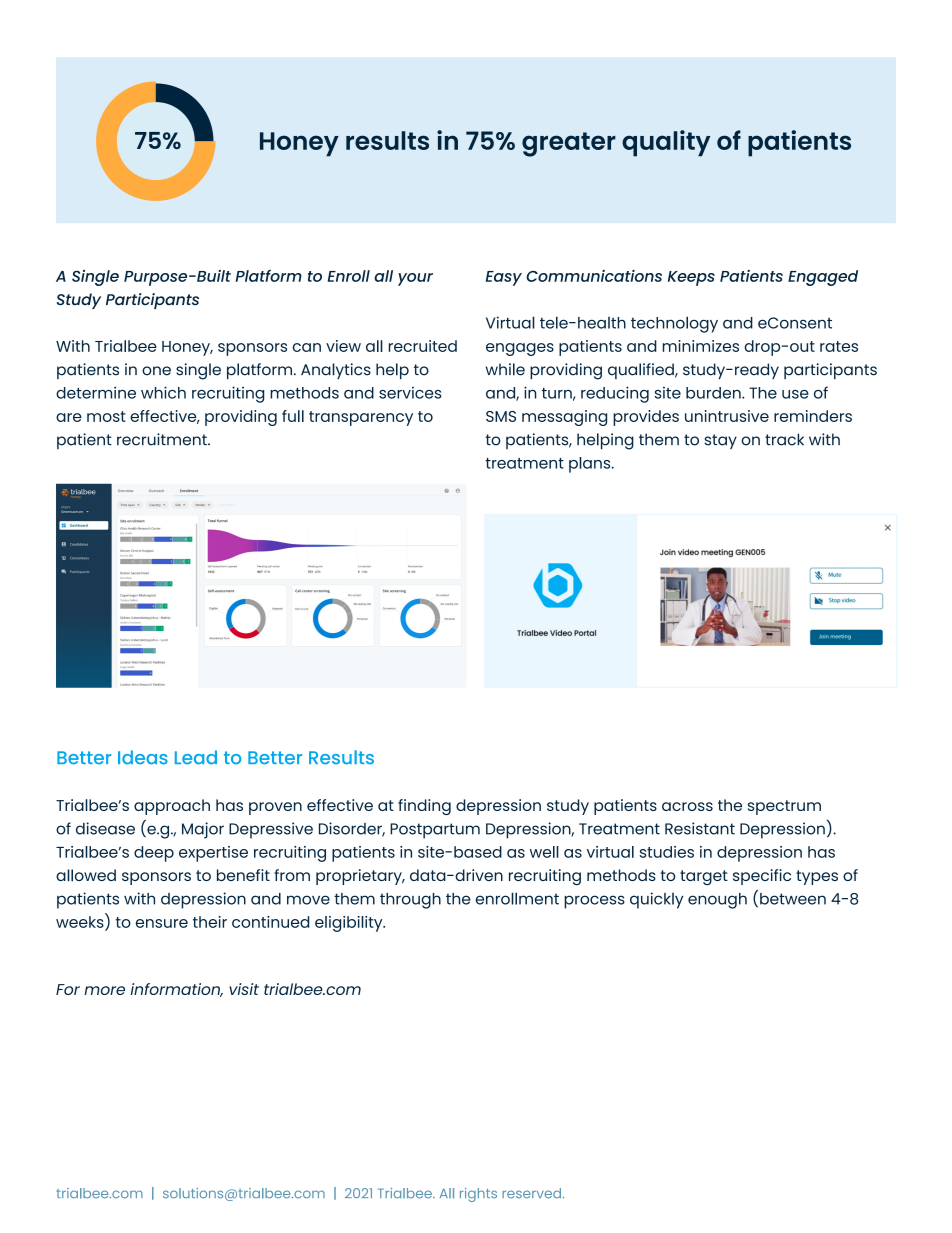  Describe the element at coordinates (501, 416) in the screenshot. I see `SMS` at that location.
